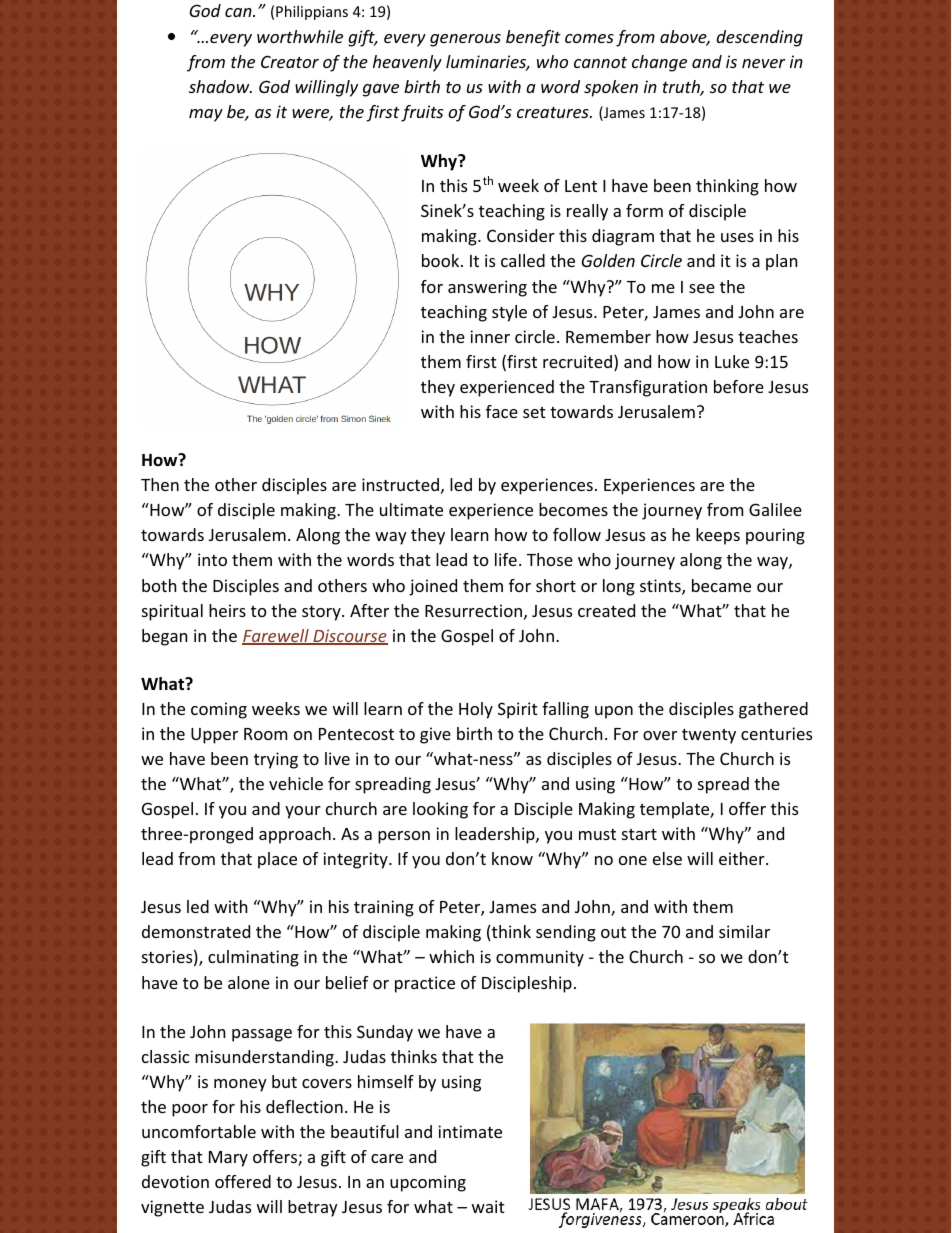 This screenshot has width=952, height=1233. Describe the element at coordinates (160, 484) in the screenshot. I see `Then` at that location.
